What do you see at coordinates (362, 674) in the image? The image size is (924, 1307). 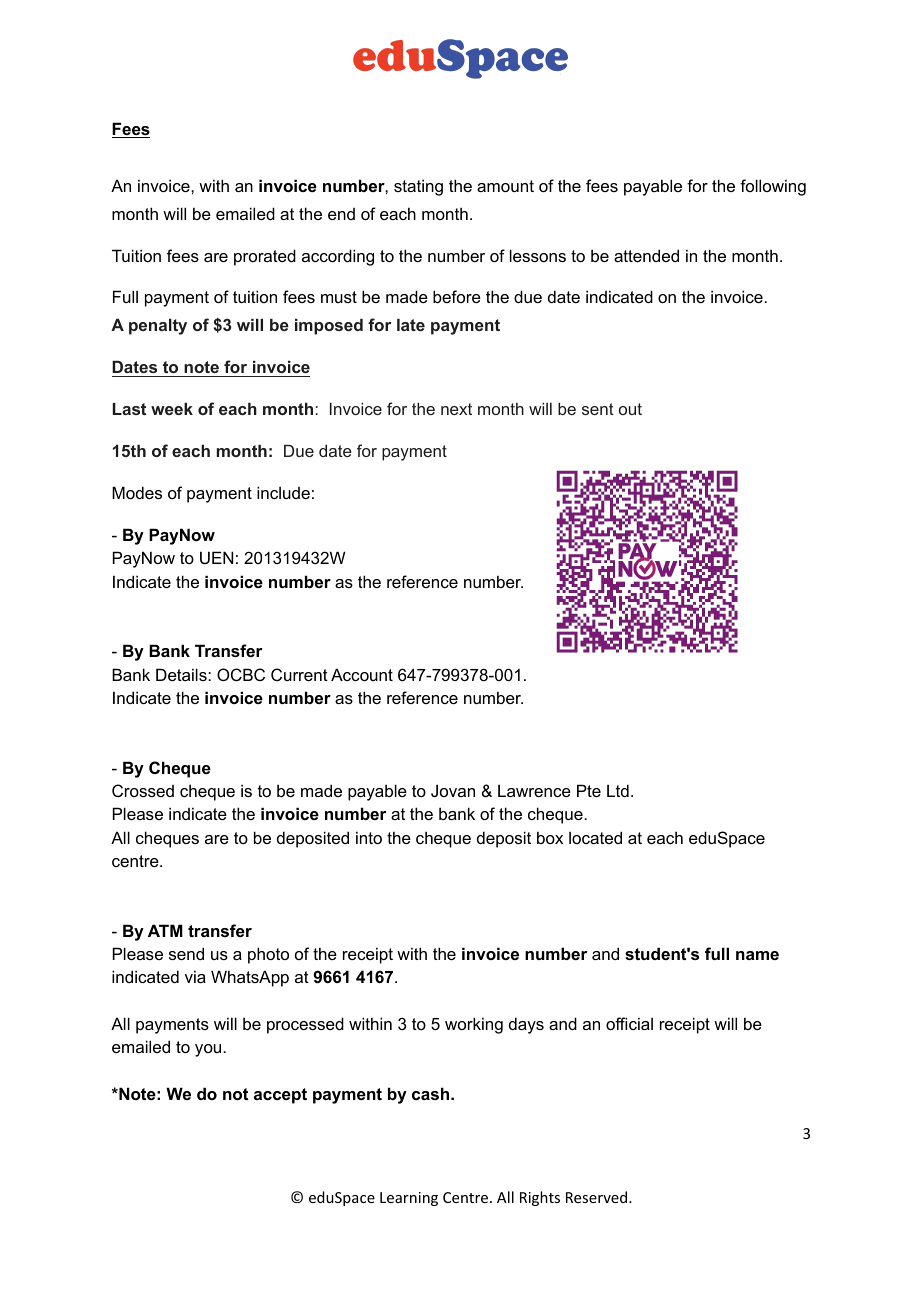 I see `Account` at bounding box center [362, 674].
